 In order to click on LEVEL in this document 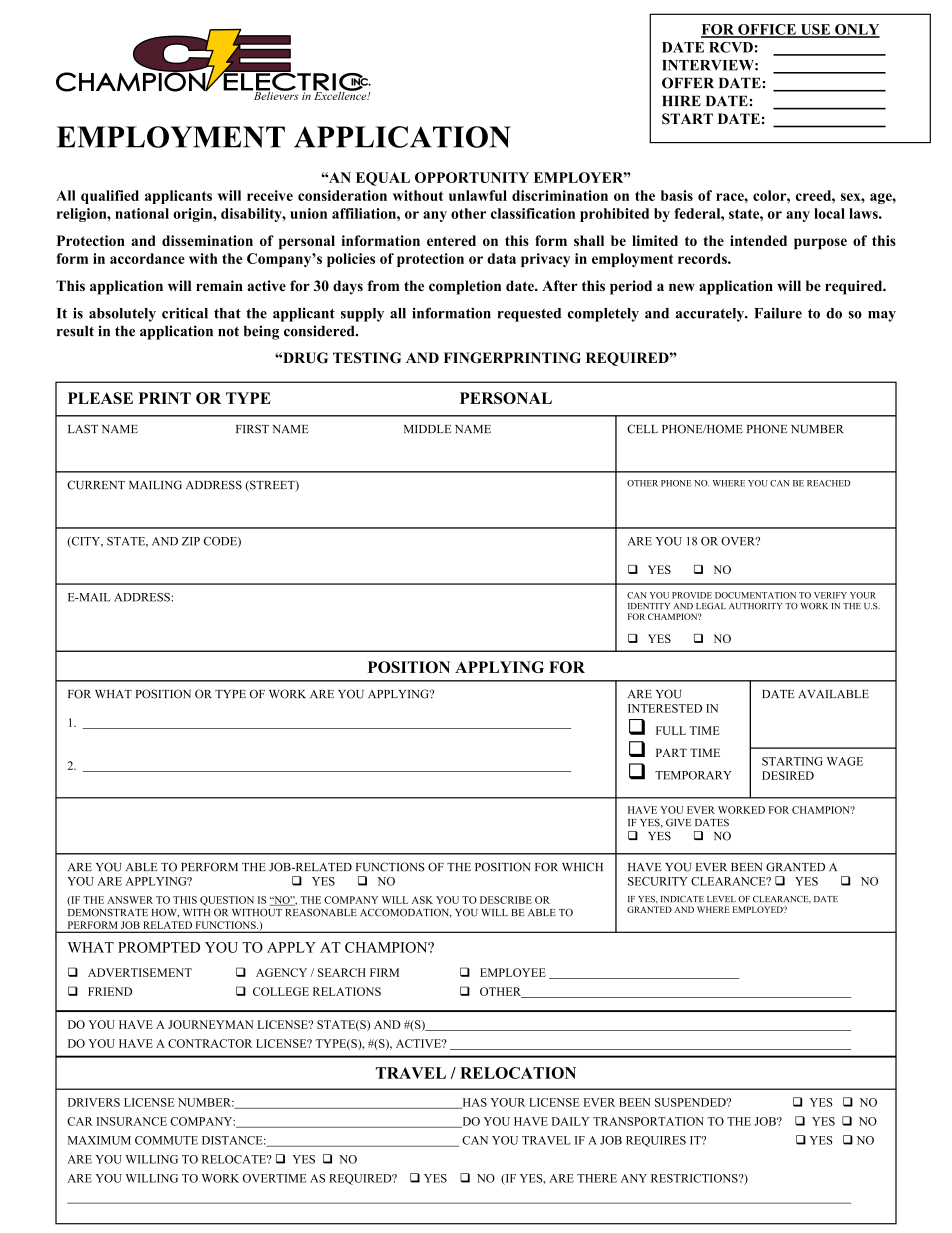, I will do `click(721, 899)`.
